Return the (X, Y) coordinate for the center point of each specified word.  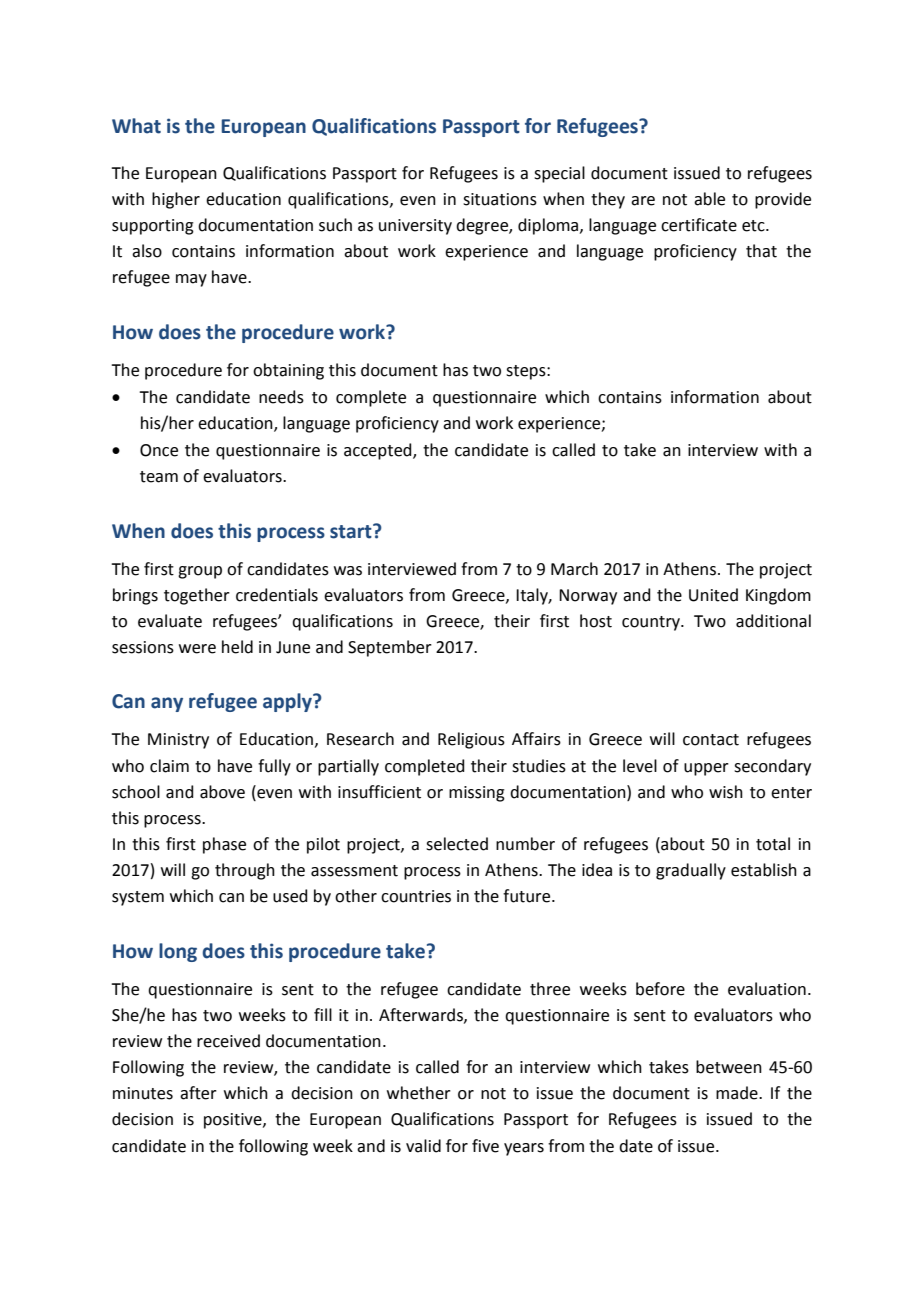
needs (281, 397)
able (709, 199)
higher (176, 200)
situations (500, 199)
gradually (691, 871)
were (197, 649)
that (761, 251)
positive (234, 1121)
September (390, 648)
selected (457, 844)
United (713, 595)
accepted (379, 451)
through (245, 871)
